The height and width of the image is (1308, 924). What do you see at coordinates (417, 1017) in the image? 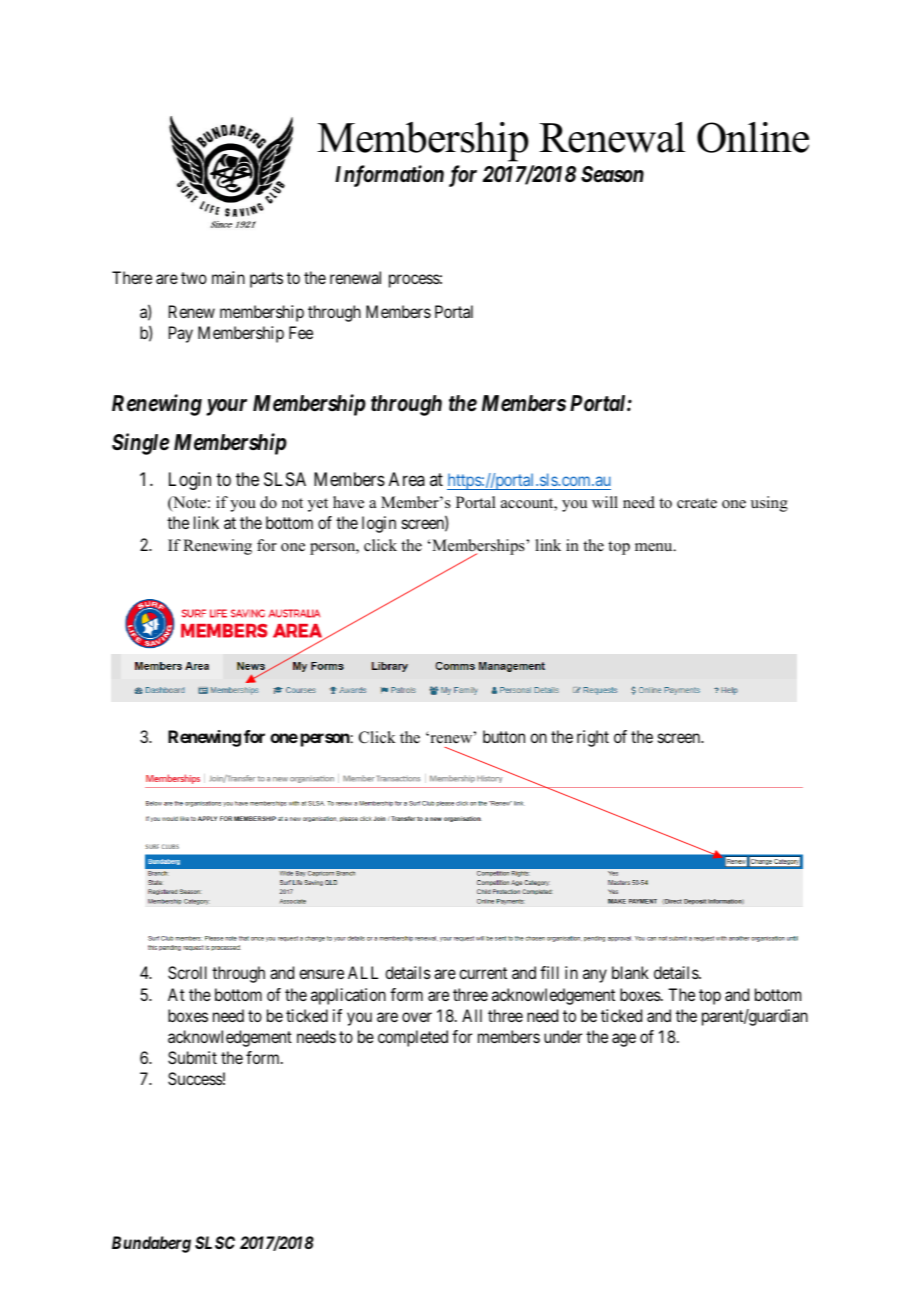
I see `over` at bounding box center [417, 1017].
